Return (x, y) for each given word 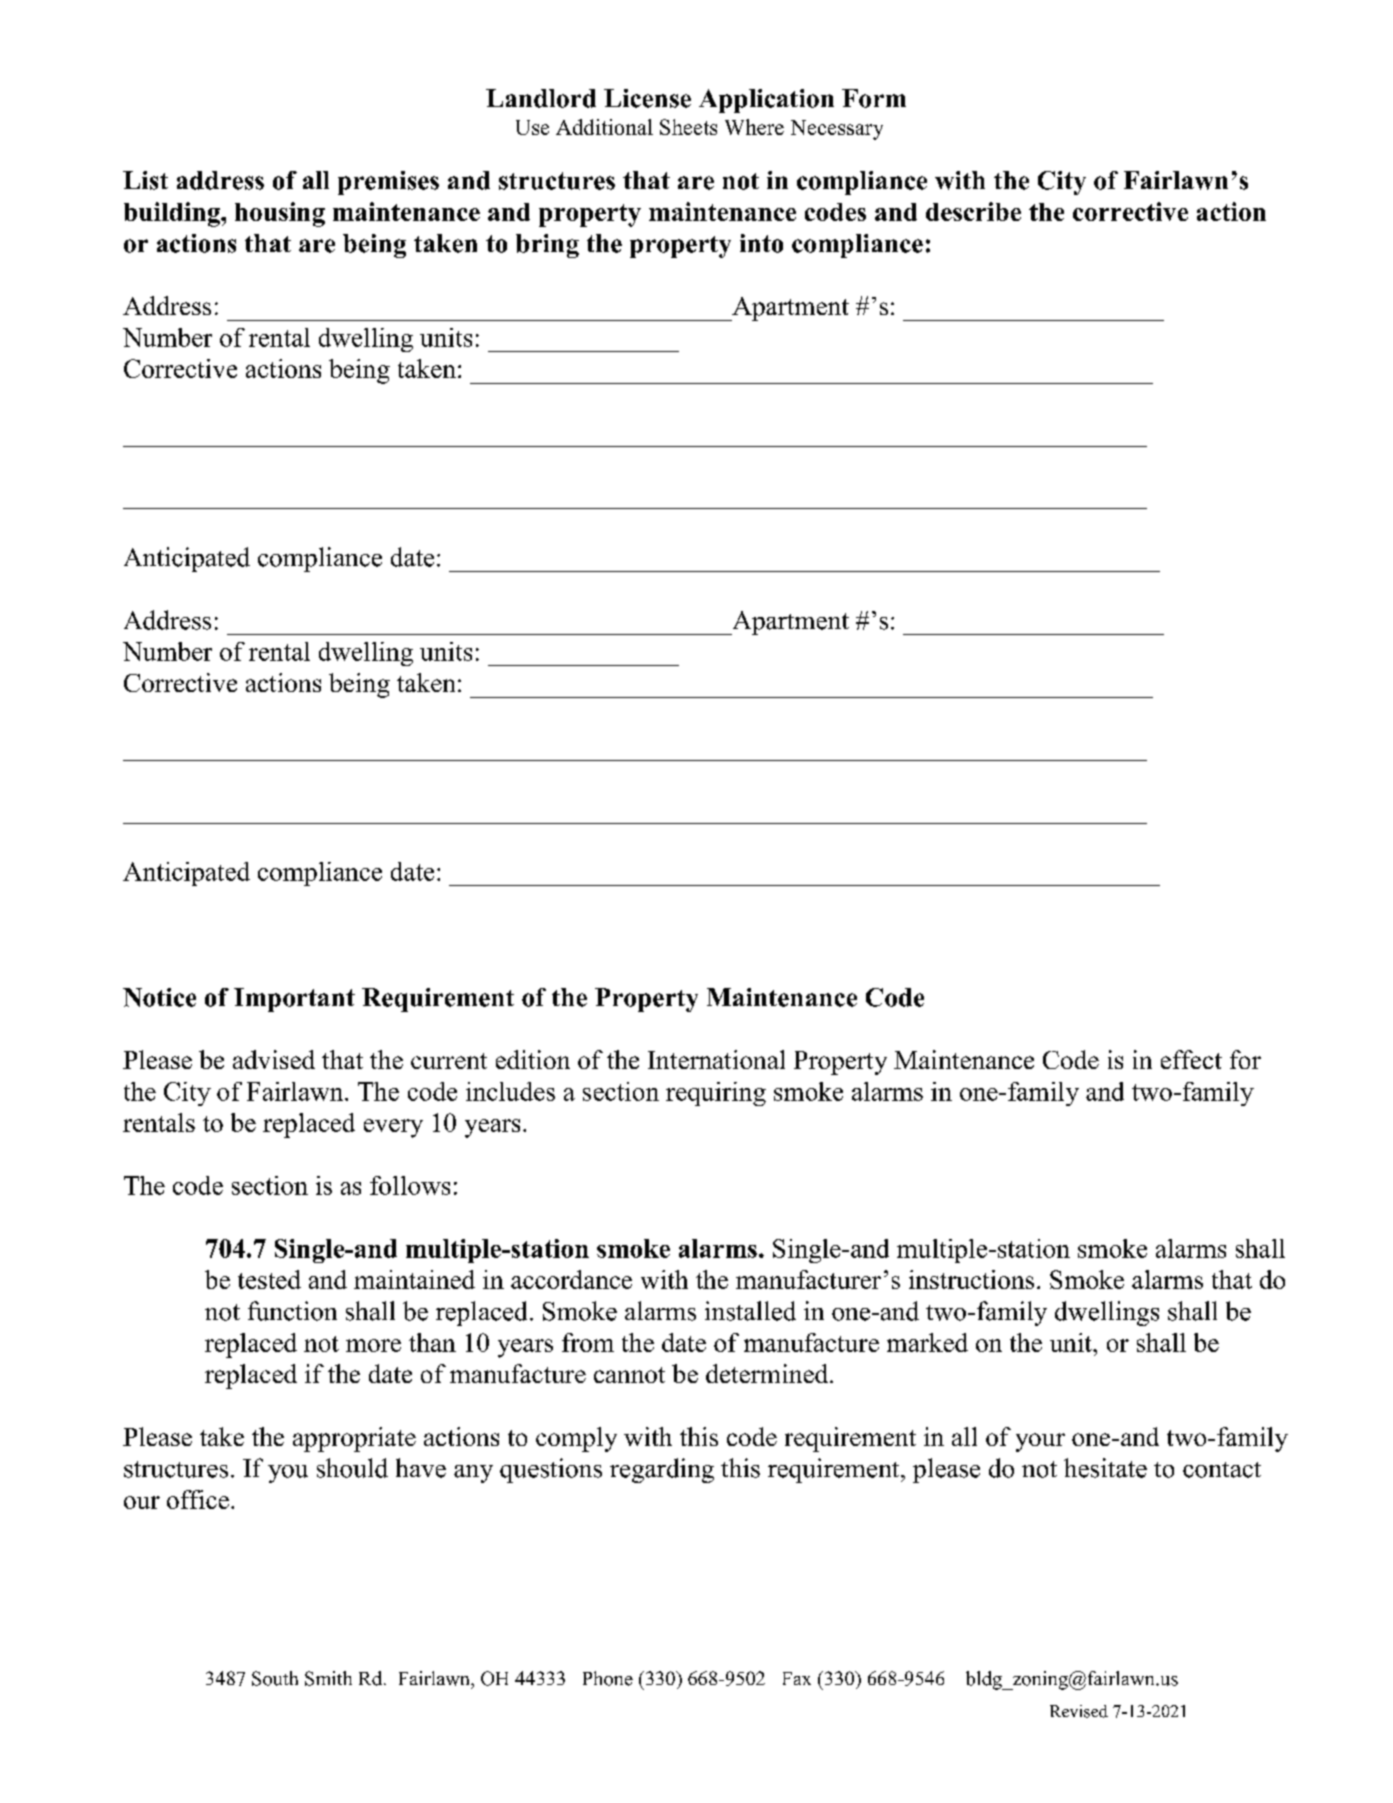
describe (973, 211)
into (761, 243)
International (716, 1059)
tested (269, 1279)
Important (294, 1000)
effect (1191, 1059)
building (173, 214)
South (275, 1678)
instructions (971, 1279)
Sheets (688, 127)
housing (280, 214)
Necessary (837, 130)
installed (750, 1311)
